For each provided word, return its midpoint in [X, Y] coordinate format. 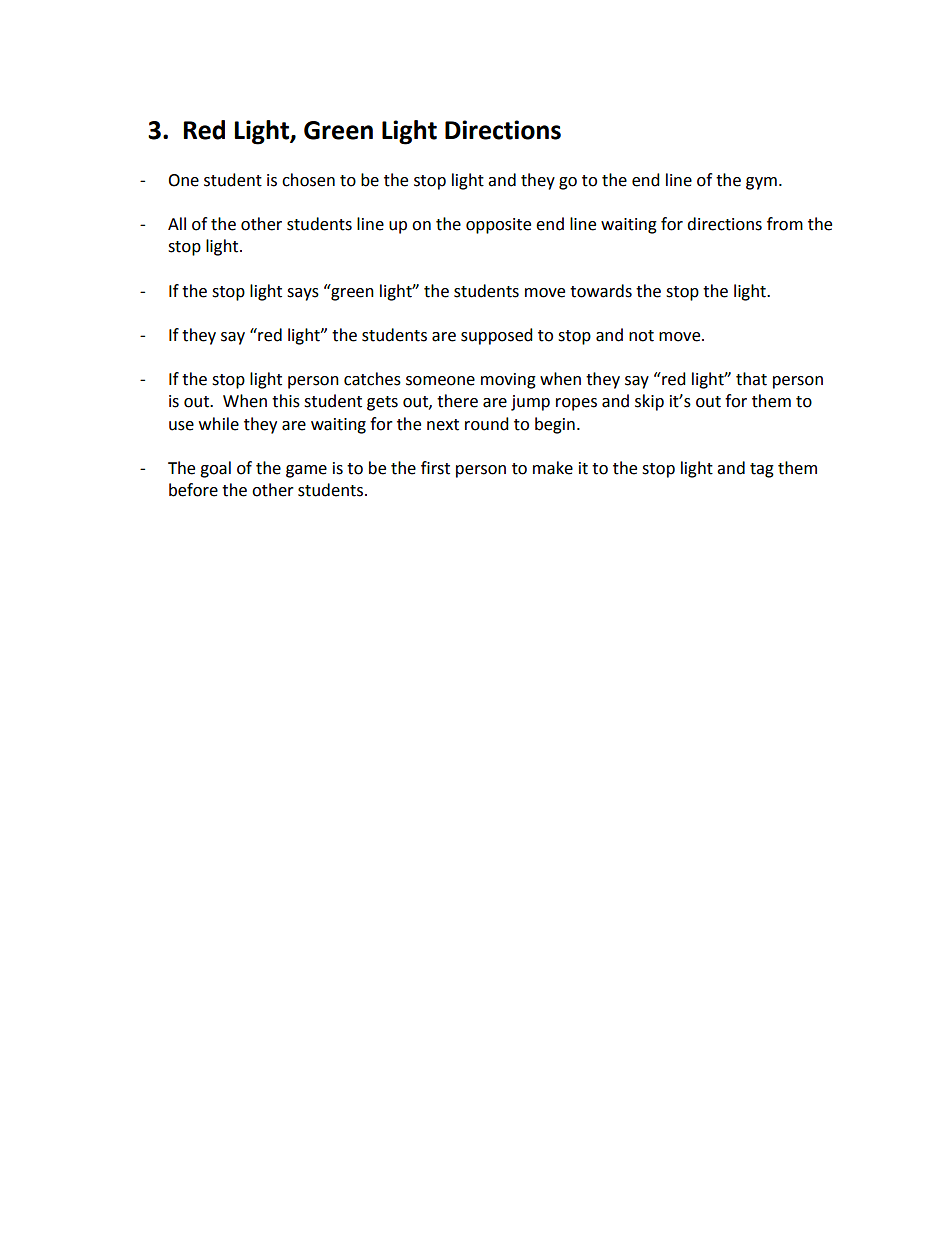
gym [761, 183]
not [641, 336]
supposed [497, 336]
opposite [498, 226]
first [435, 468]
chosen [308, 180]
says [303, 294]
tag [762, 470]
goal [215, 469]
